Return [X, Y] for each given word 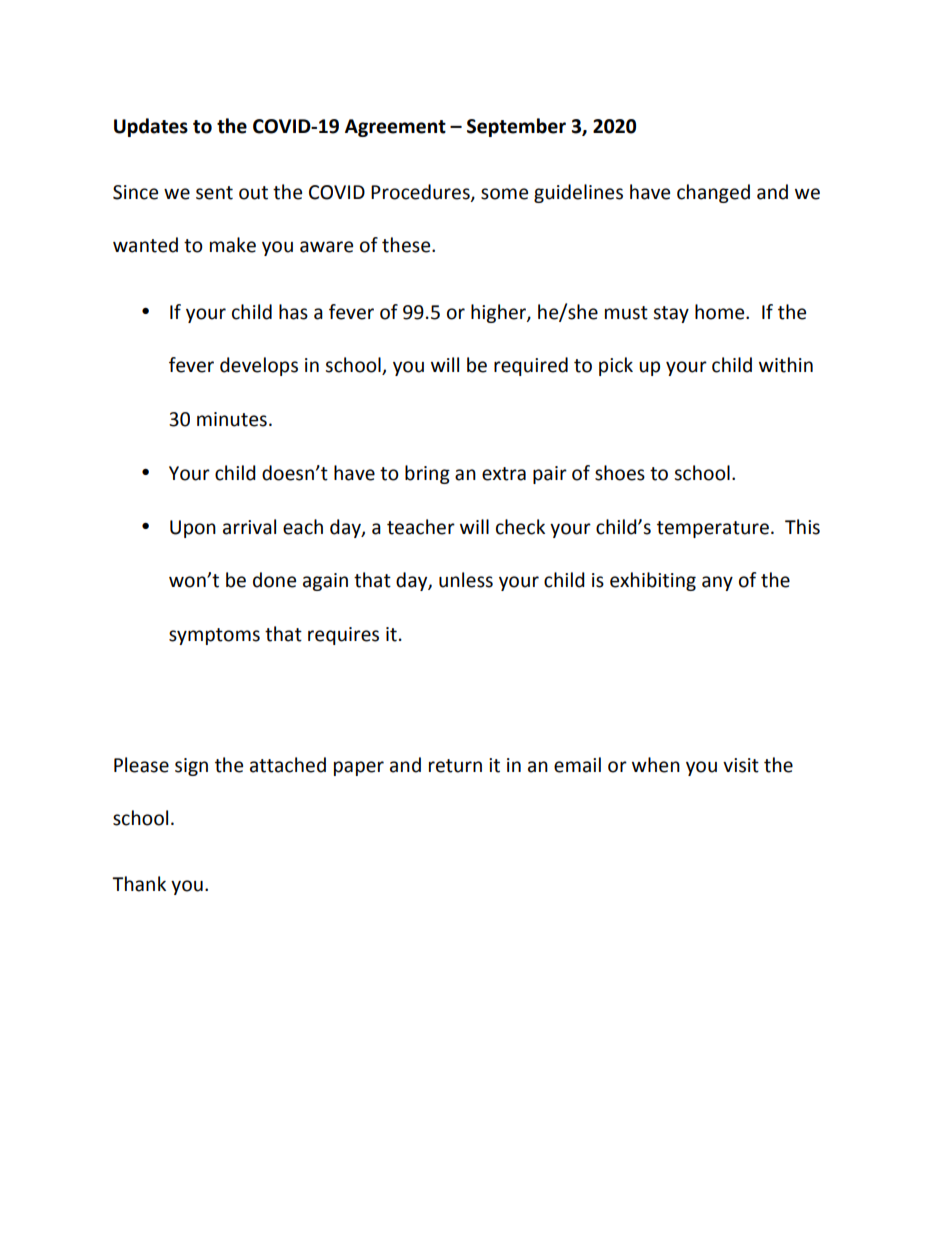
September [516, 127]
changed [713, 193]
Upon [193, 529]
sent [214, 193]
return [455, 766]
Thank [139, 884]
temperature [713, 529]
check [520, 527]
